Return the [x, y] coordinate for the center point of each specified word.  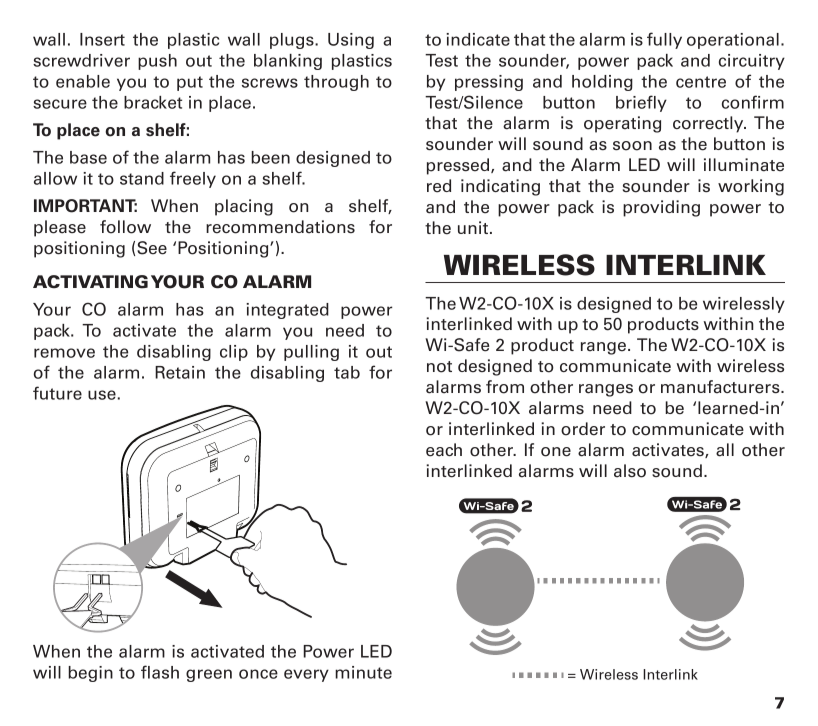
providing [661, 208]
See [152, 248]
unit [473, 227]
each [444, 450]
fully [664, 40]
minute [363, 672]
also [630, 471]
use [102, 395]
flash [160, 672]
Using [351, 41]
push [157, 62]
